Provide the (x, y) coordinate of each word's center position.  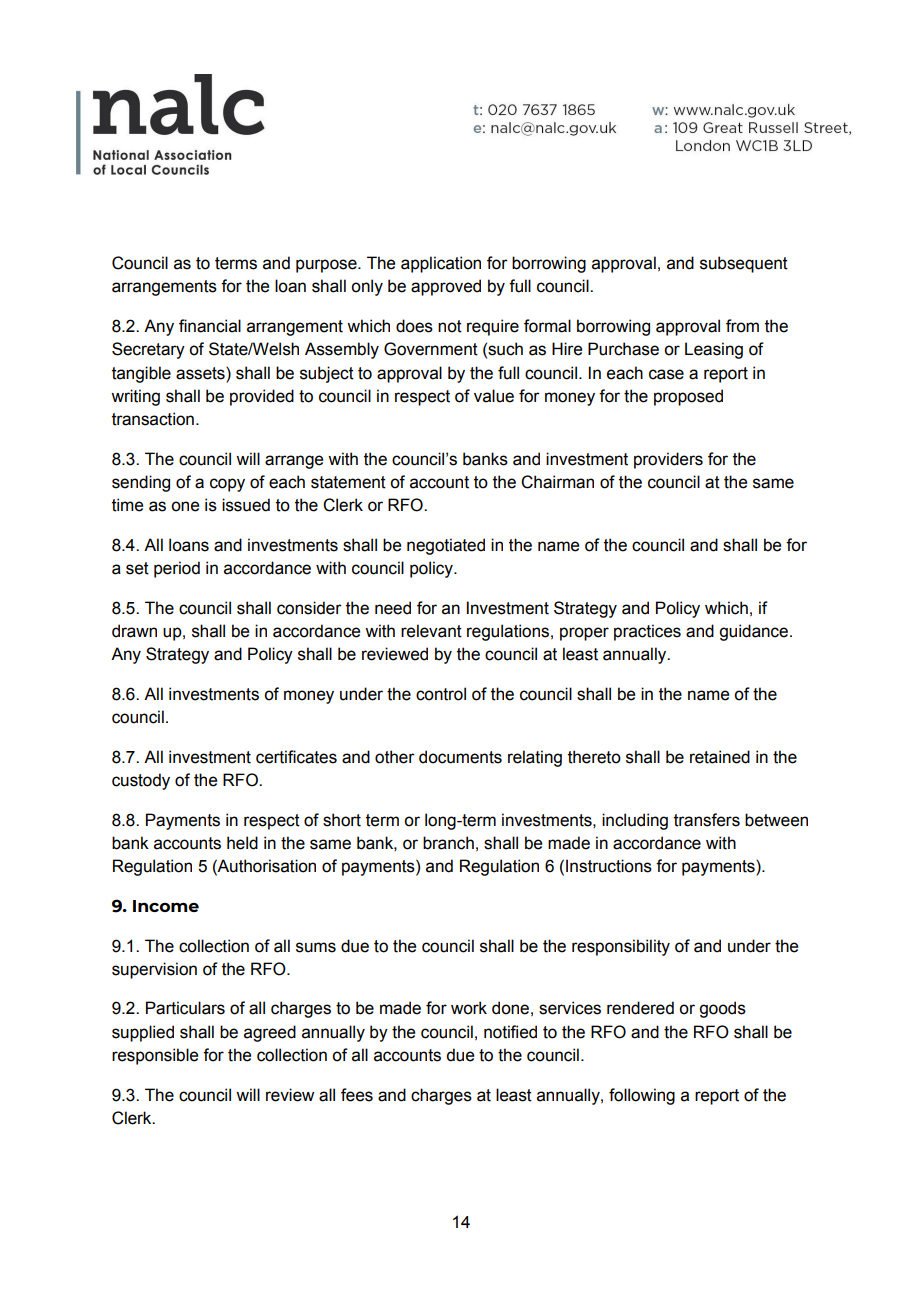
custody (141, 781)
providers (668, 460)
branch (448, 843)
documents (460, 757)
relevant (431, 631)
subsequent (744, 264)
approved (446, 287)
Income (166, 906)
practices (647, 632)
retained (720, 757)
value (494, 396)
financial (210, 326)
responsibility (621, 947)
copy (227, 485)
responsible (155, 1056)
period (177, 569)
